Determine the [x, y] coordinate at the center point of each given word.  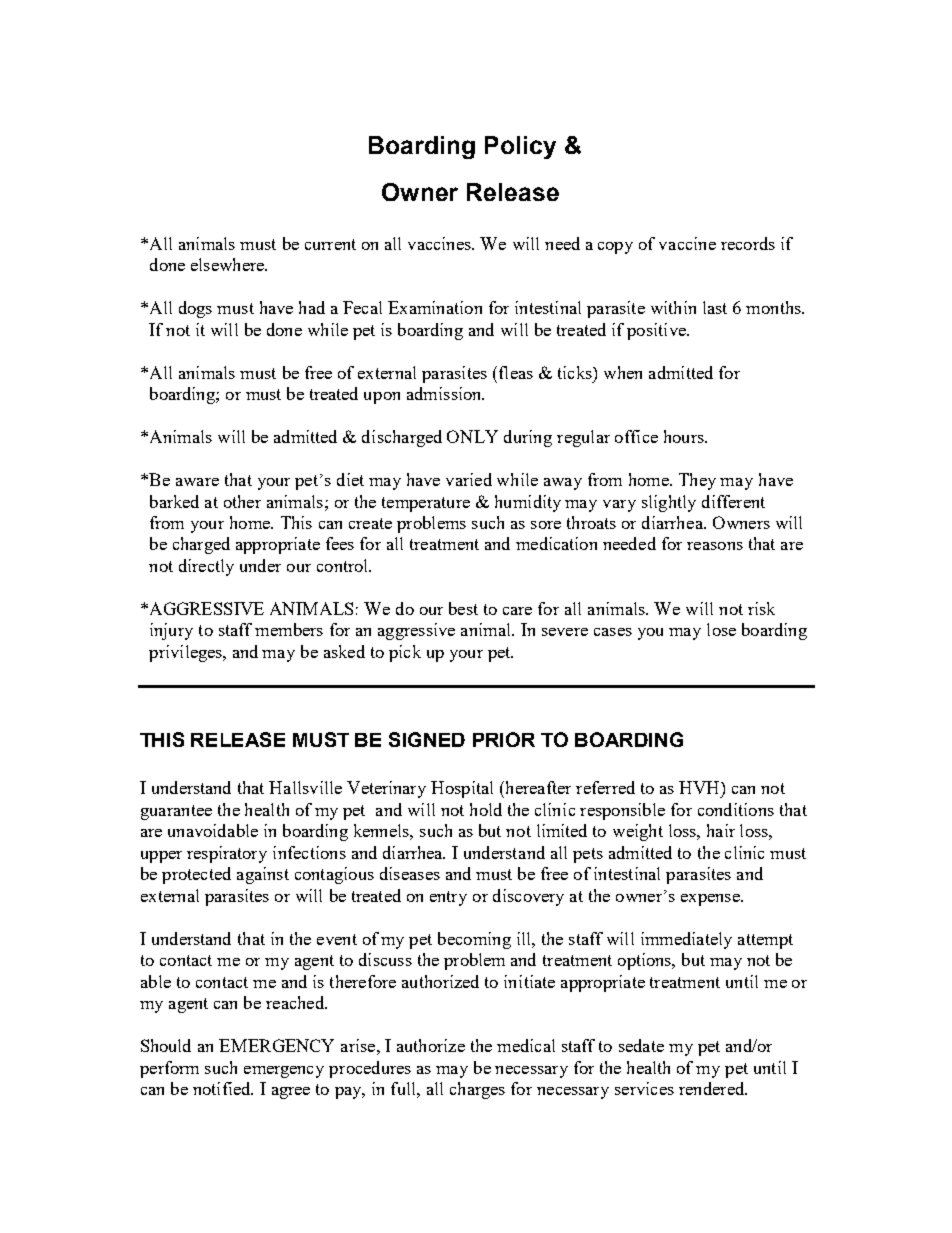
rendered [713, 1088]
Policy [520, 147]
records [748, 243]
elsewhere [229, 264]
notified [223, 1088]
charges [477, 1090]
